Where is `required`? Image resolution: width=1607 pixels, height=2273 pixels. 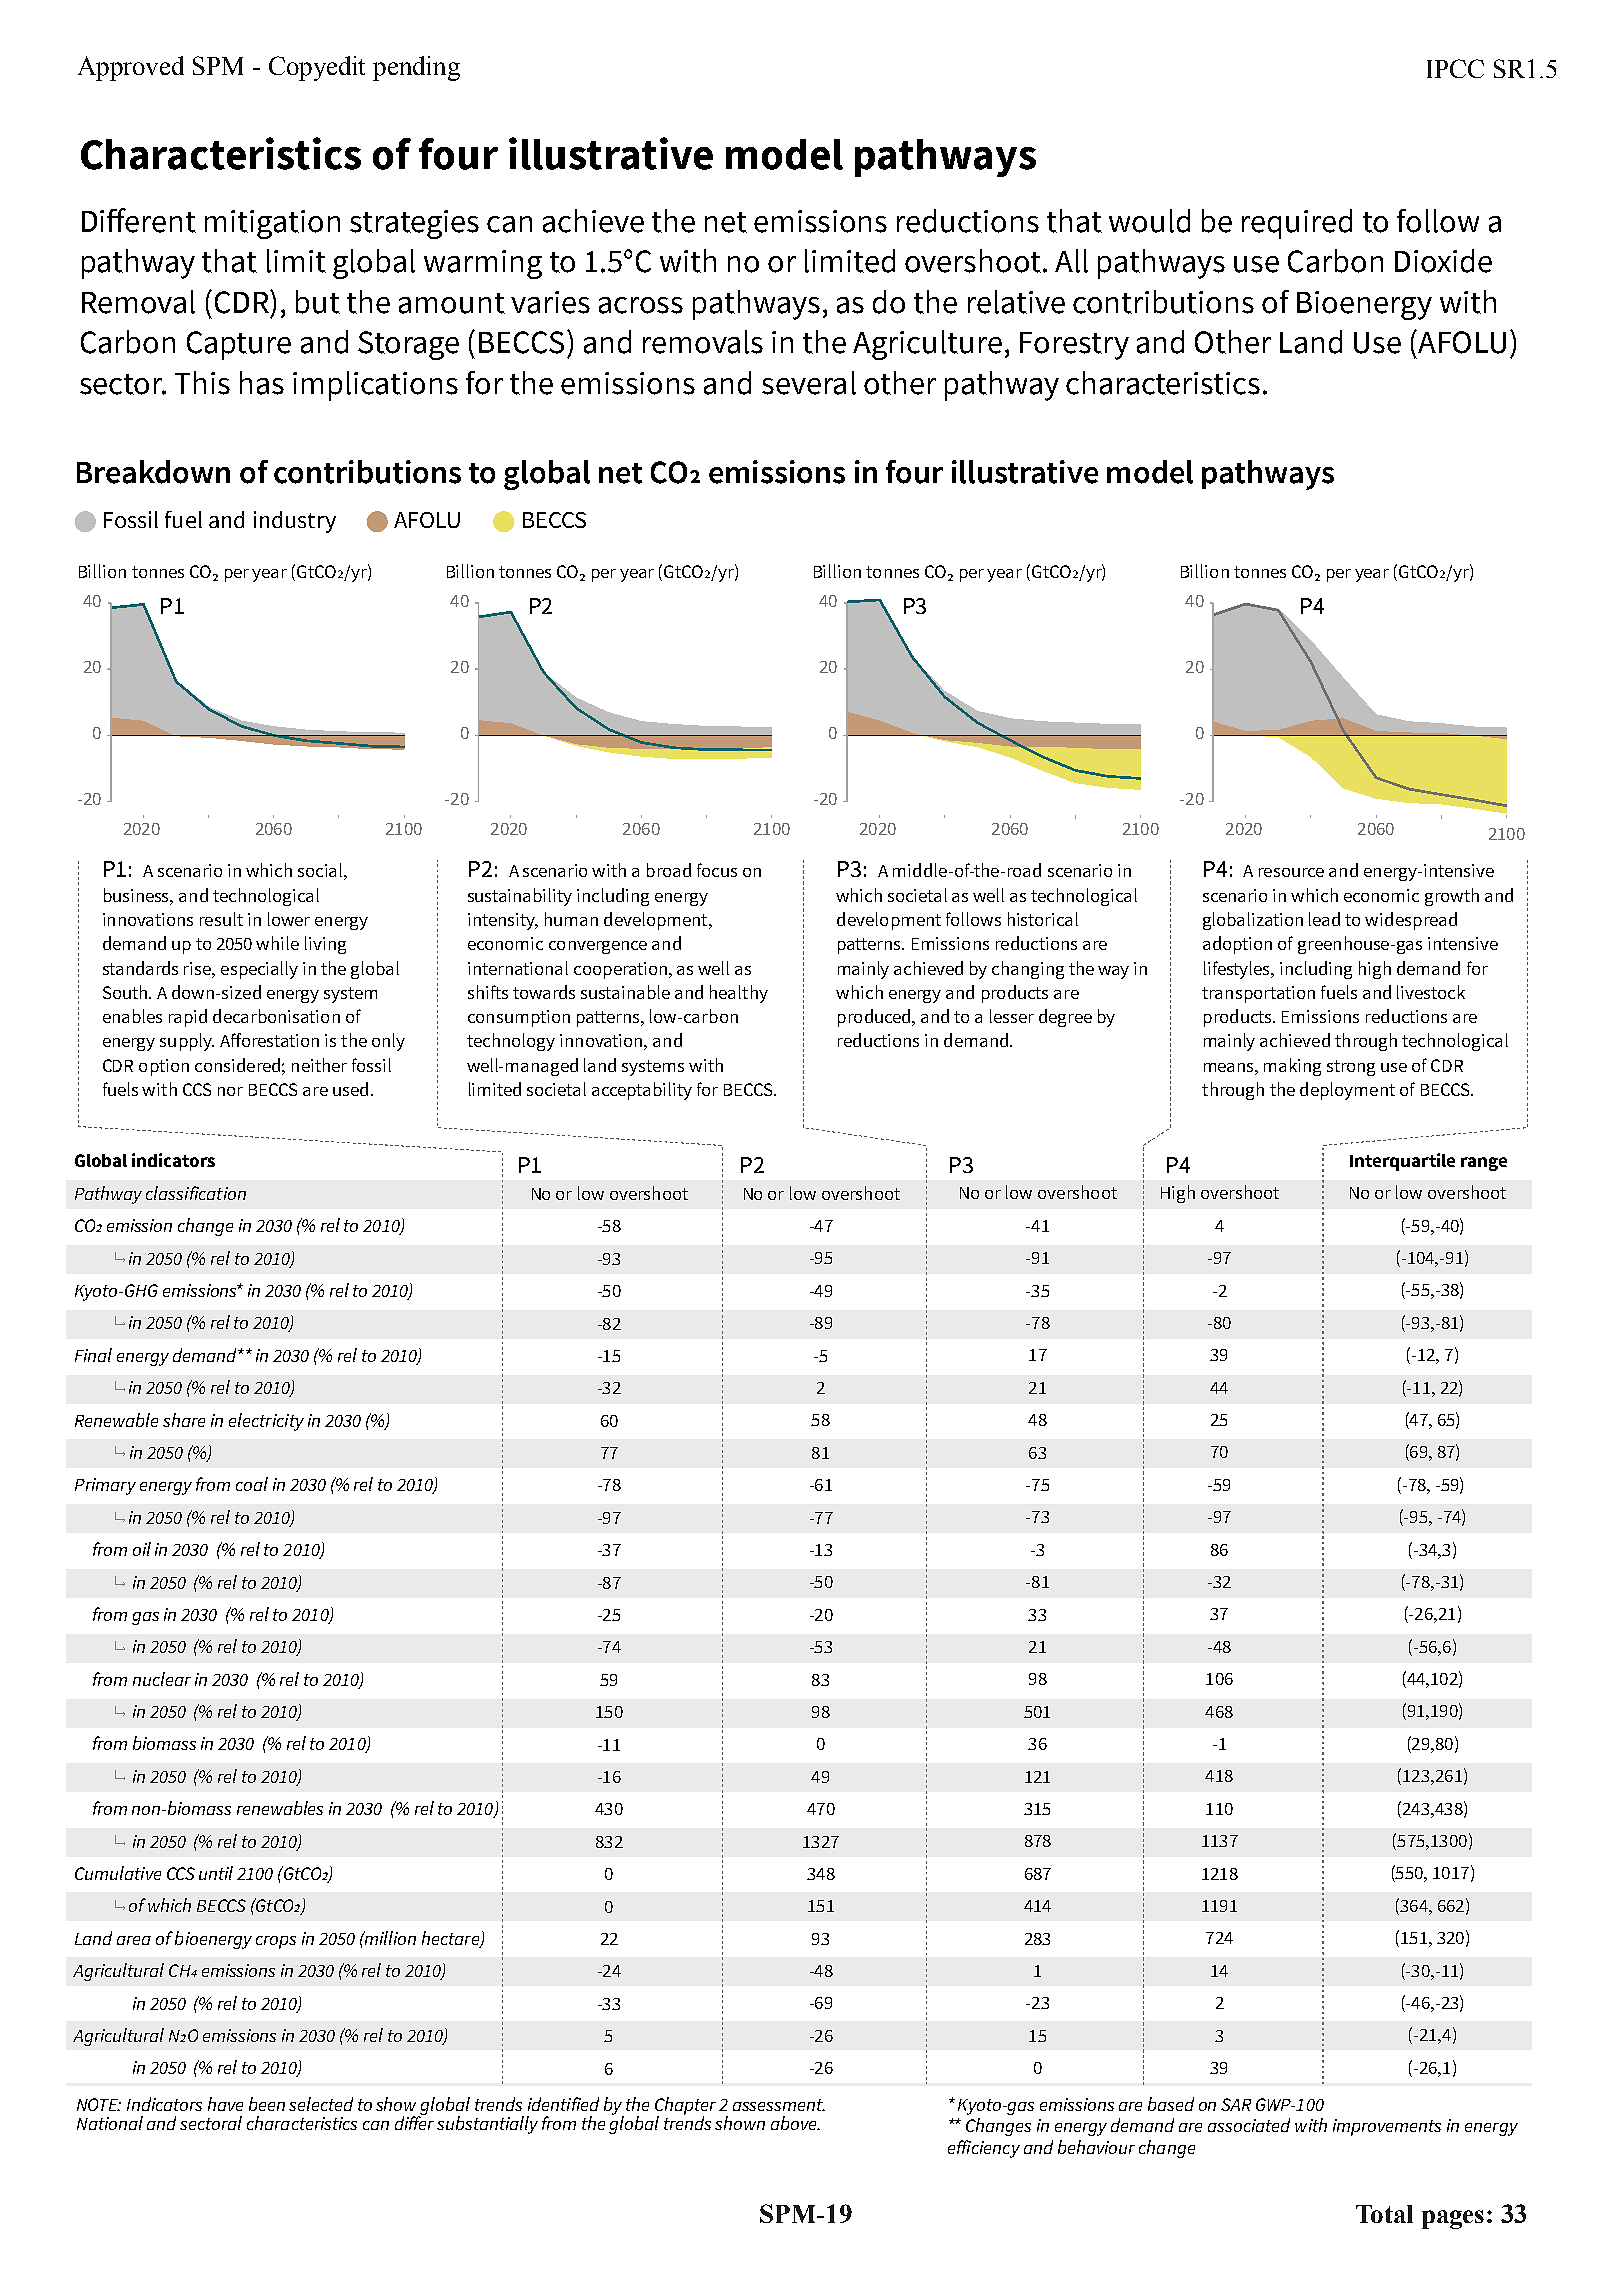
required is located at coordinates (1297, 224).
